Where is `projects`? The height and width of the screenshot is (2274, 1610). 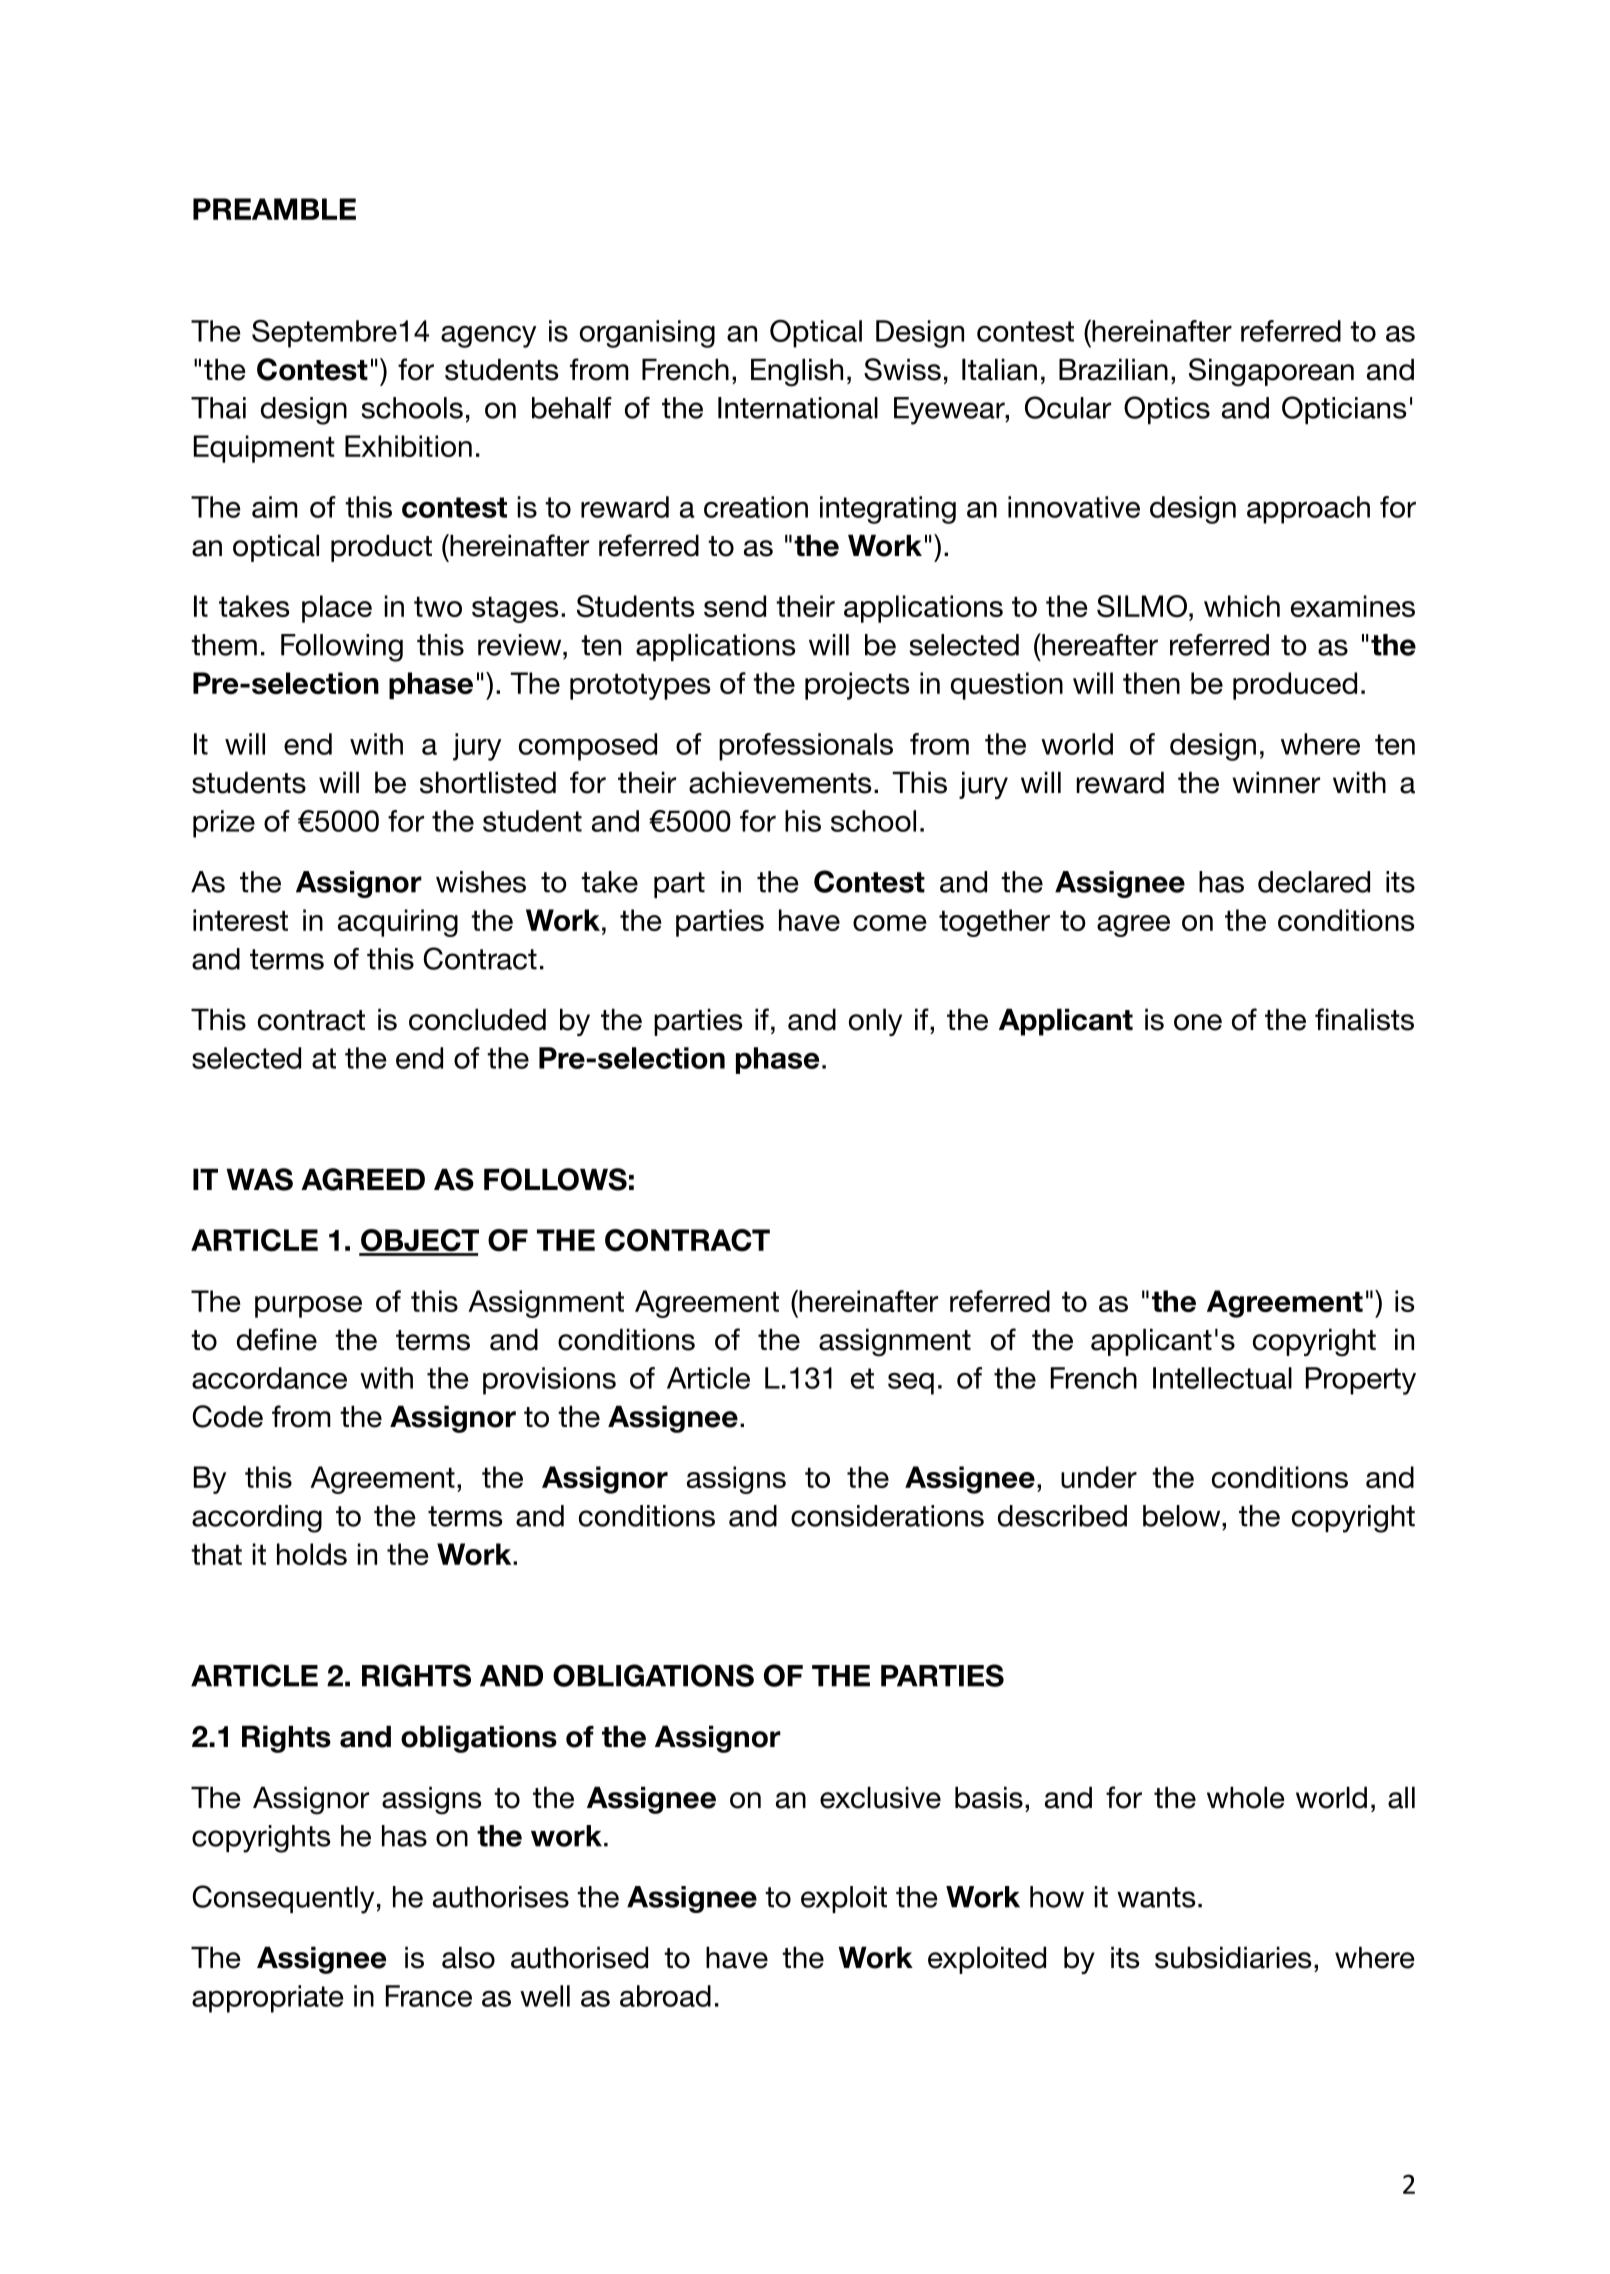 projects is located at coordinates (857, 686).
